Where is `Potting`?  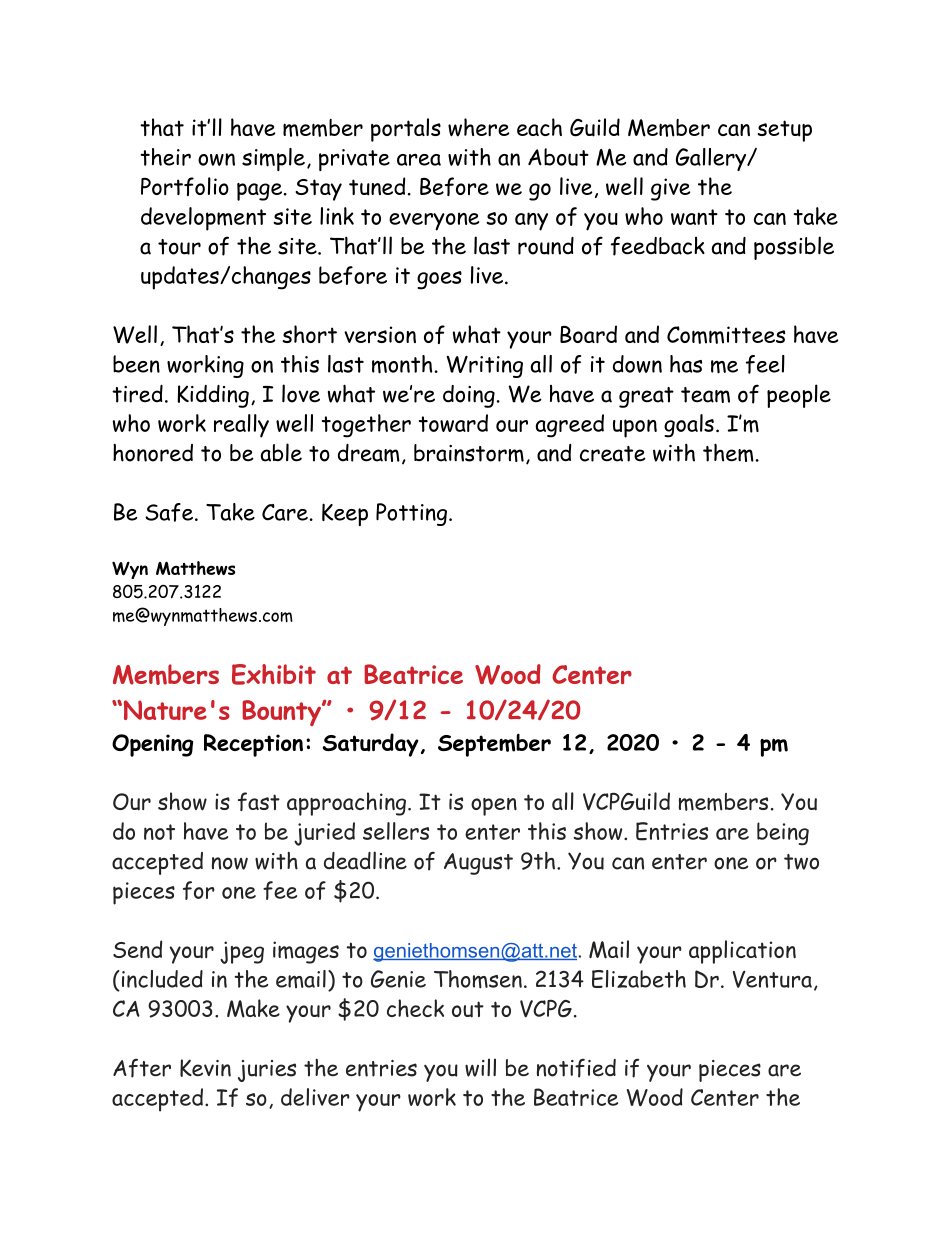 Potting is located at coordinates (411, 514).
